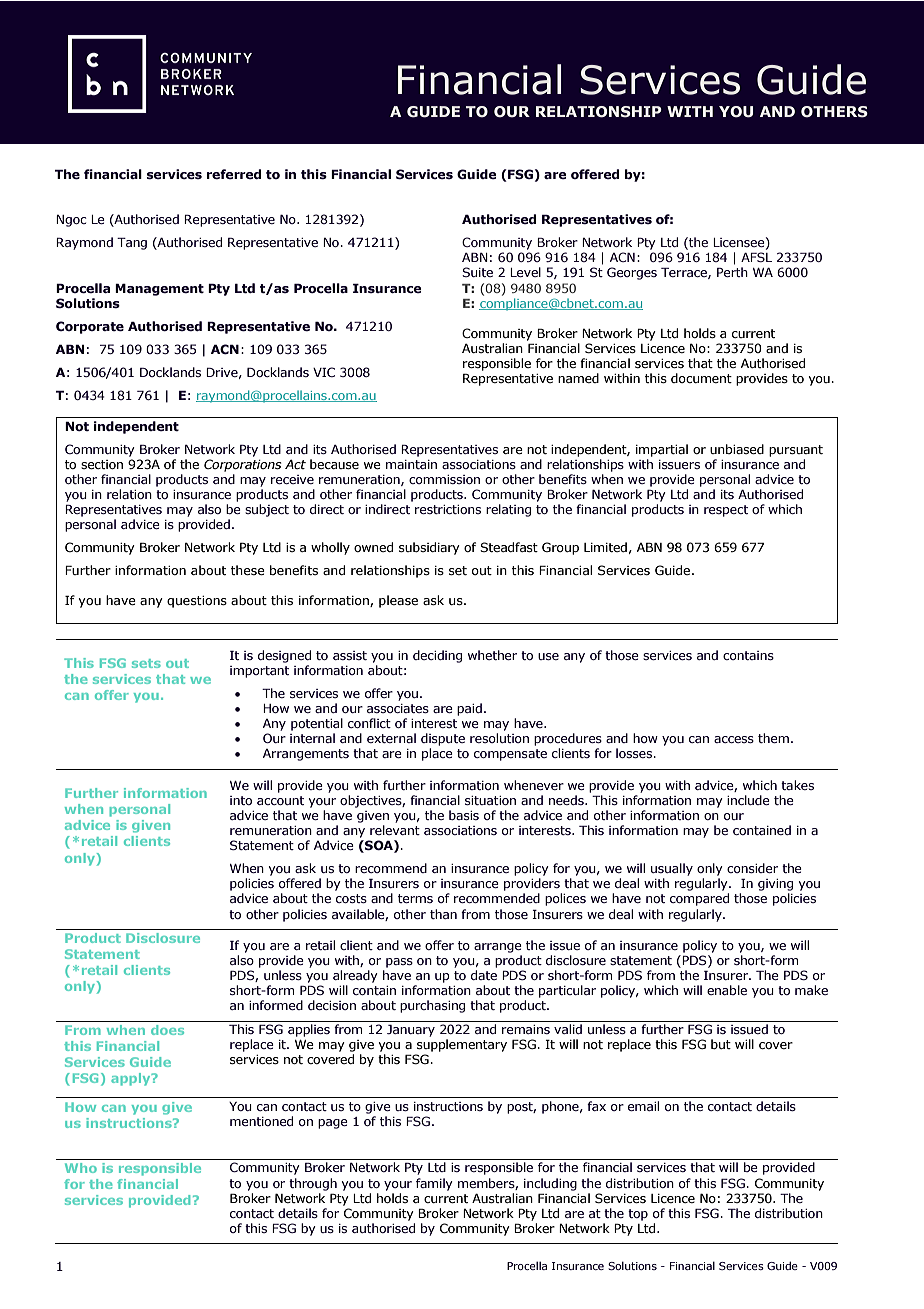 The height and width of the screenshot is (1309, 924). I want to click on these, so click(248, 570).
